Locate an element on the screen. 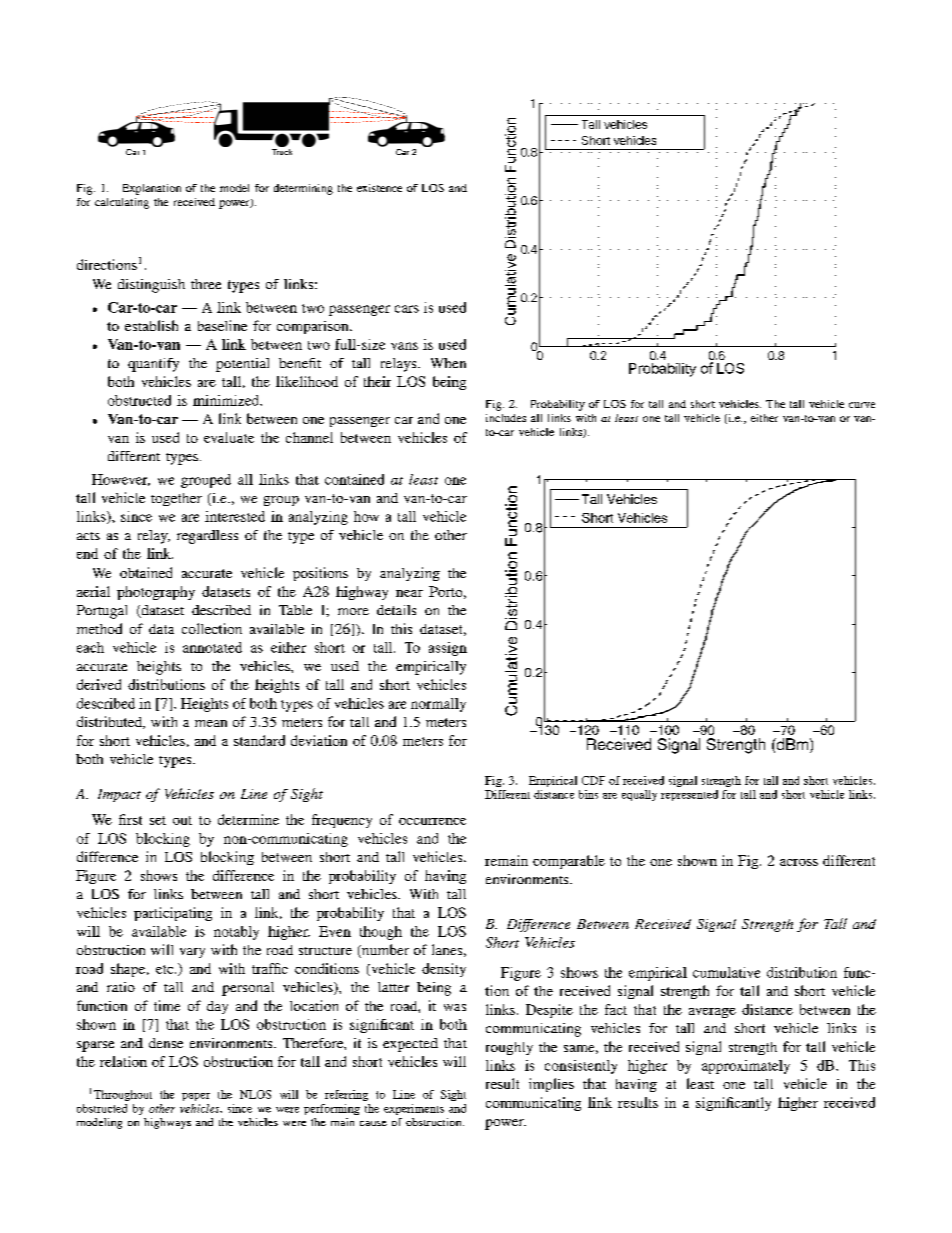 Image resolution: width=952 pixels, height=1233 pixels. curve is located at coordinates (862, 405).
